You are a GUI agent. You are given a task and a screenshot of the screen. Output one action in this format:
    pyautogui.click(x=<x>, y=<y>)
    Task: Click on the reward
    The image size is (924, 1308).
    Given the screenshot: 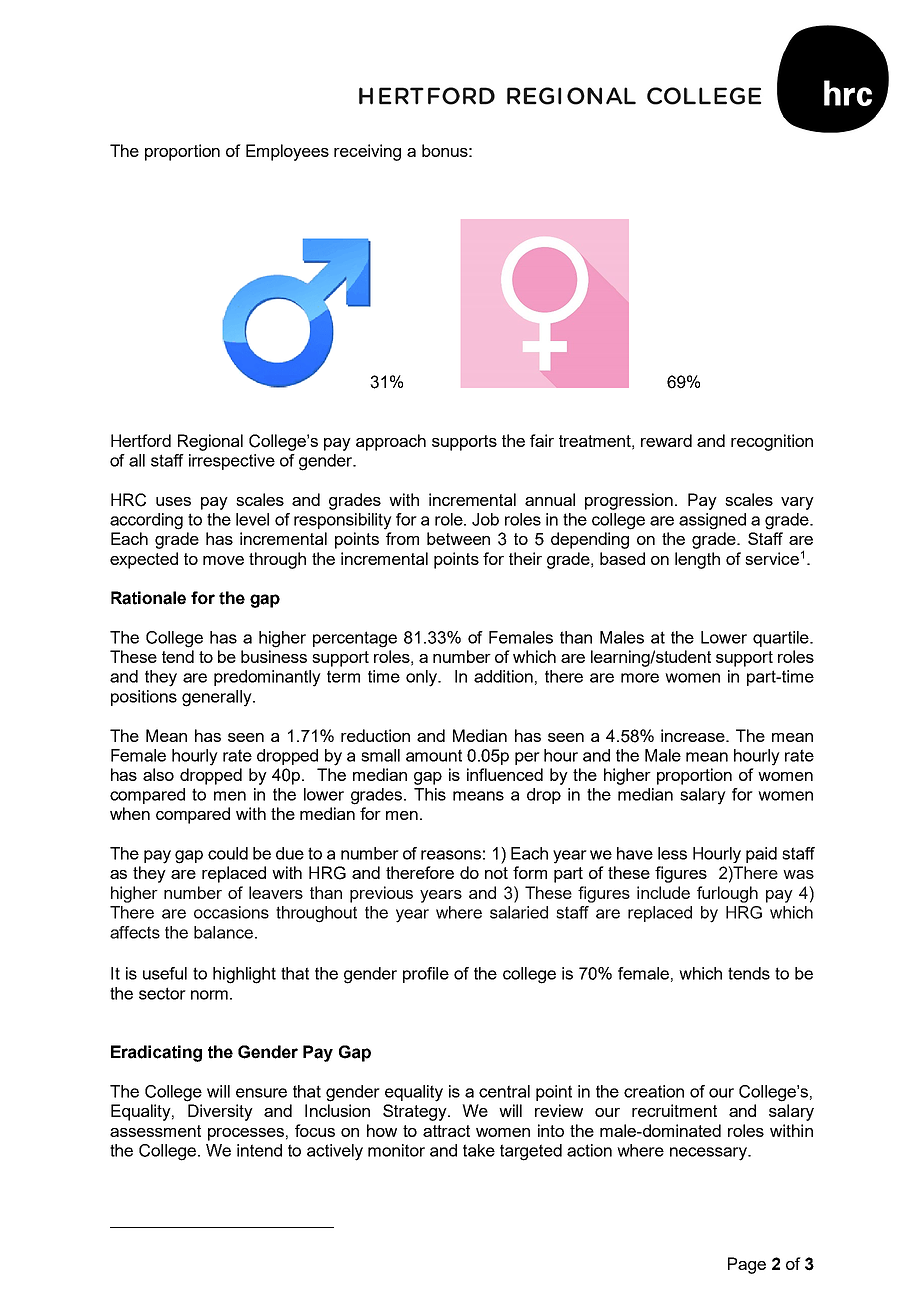 What is the action you would take?
    pyautogui.click(x=666, y=440)
